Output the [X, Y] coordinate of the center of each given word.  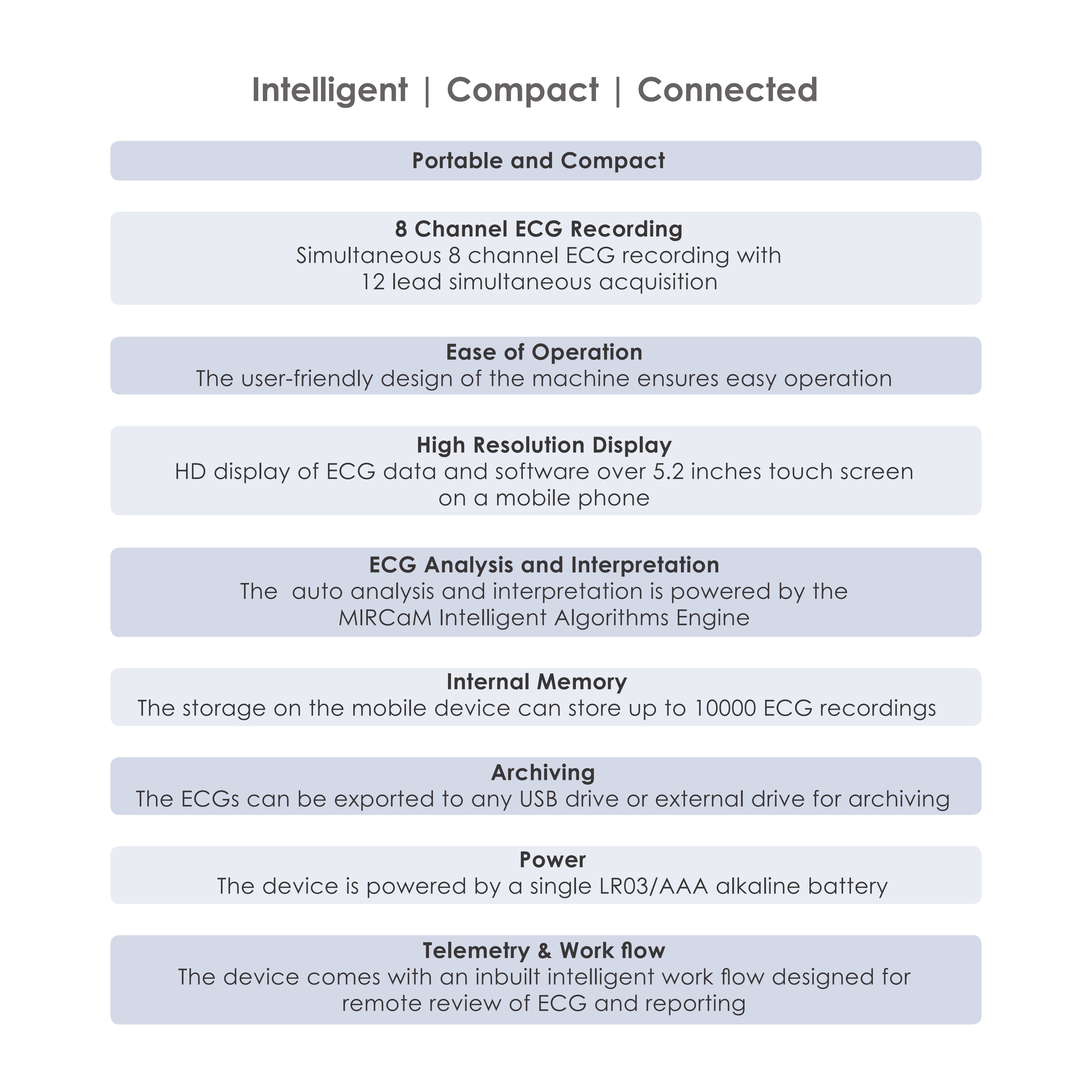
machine [581, 378]
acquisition [658, 283]
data [409, 471]
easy [751, 382]
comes [344, 978]
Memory [582, 683]
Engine [713, 619]
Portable [458, 160]
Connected [727, 89]
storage [224, 709]
